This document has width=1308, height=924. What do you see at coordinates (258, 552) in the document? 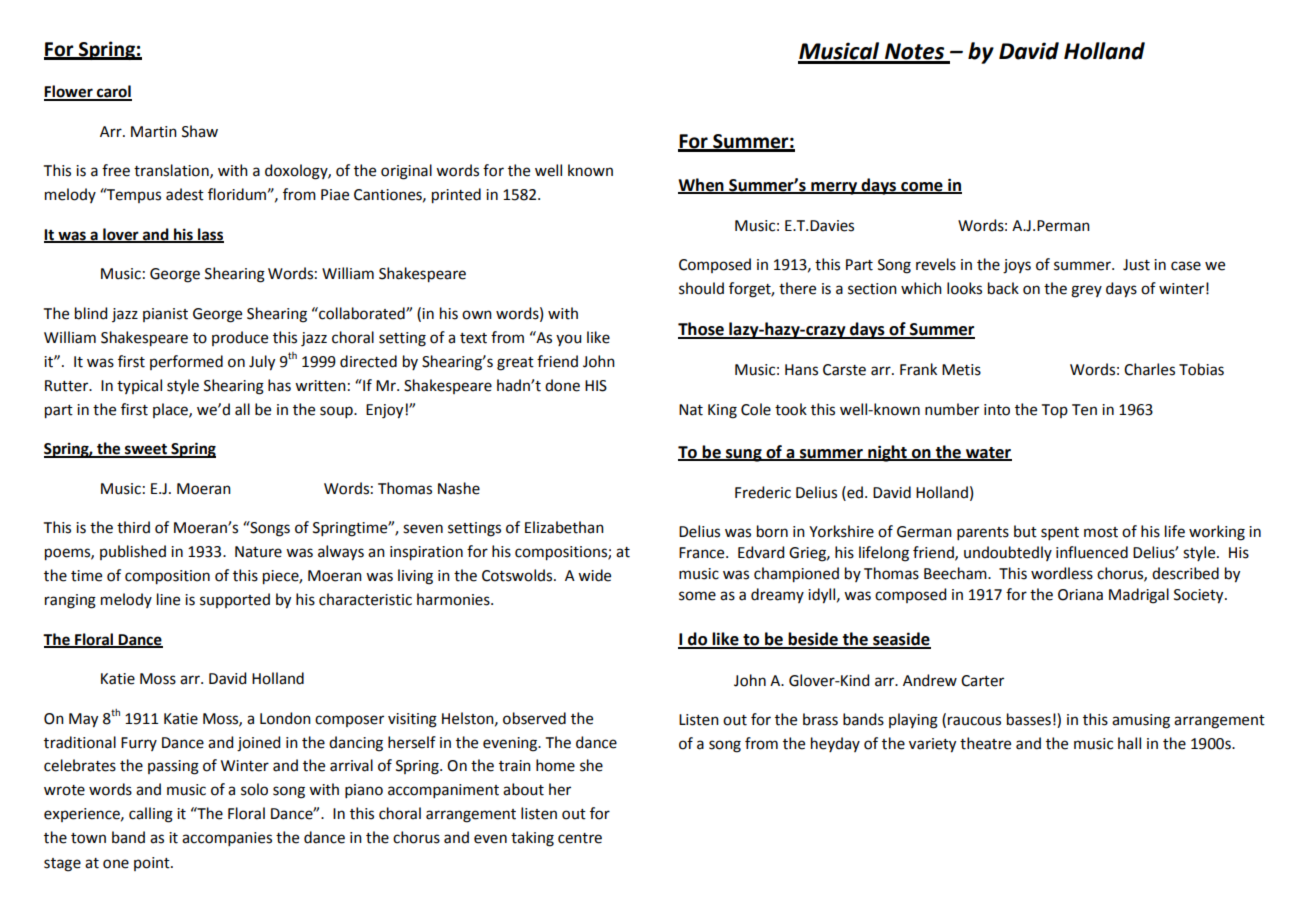
I see `Nature` at bounding box center [258, 552].
